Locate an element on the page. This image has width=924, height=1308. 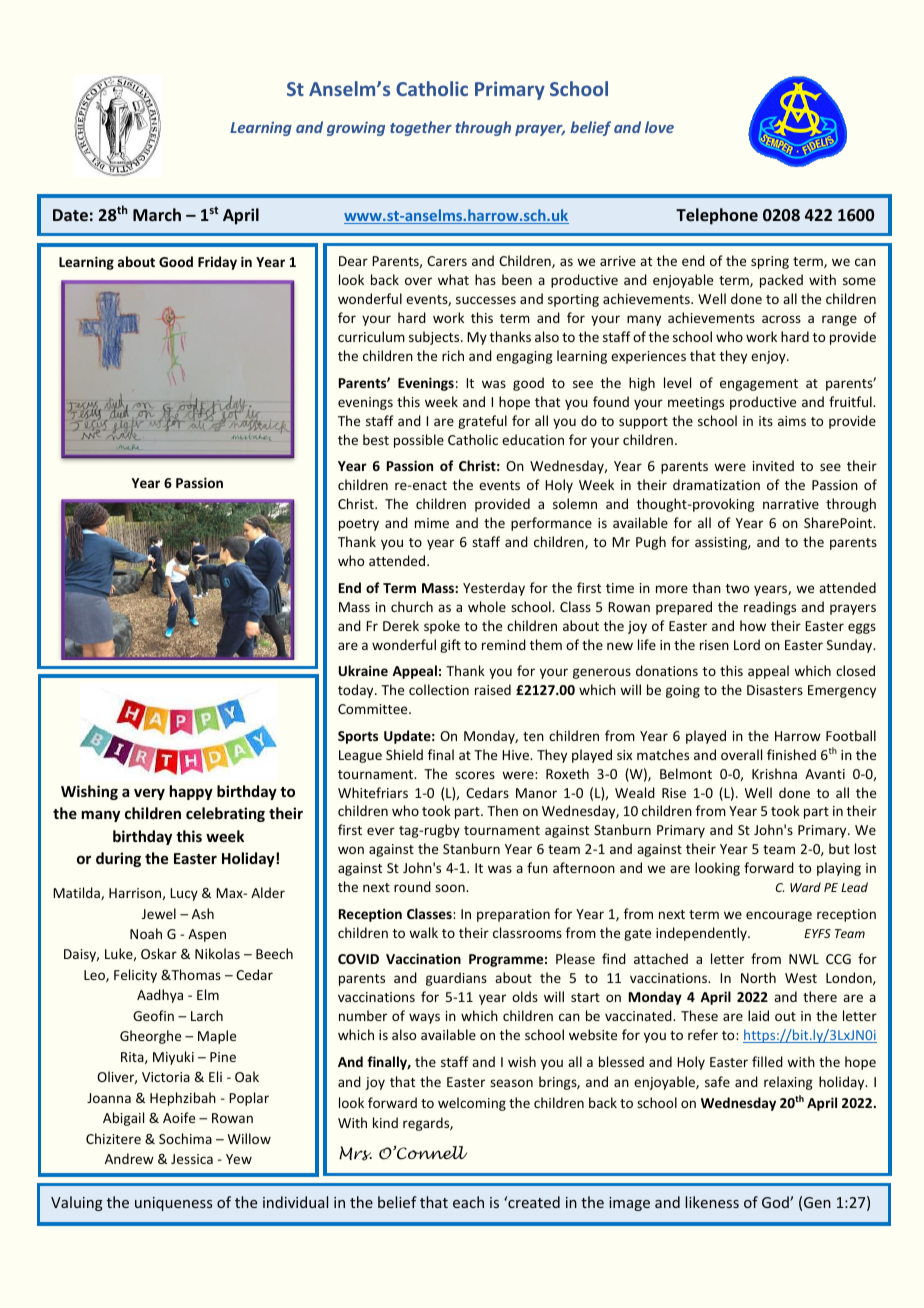
Jessica is located at coordinates (192, 1159).
